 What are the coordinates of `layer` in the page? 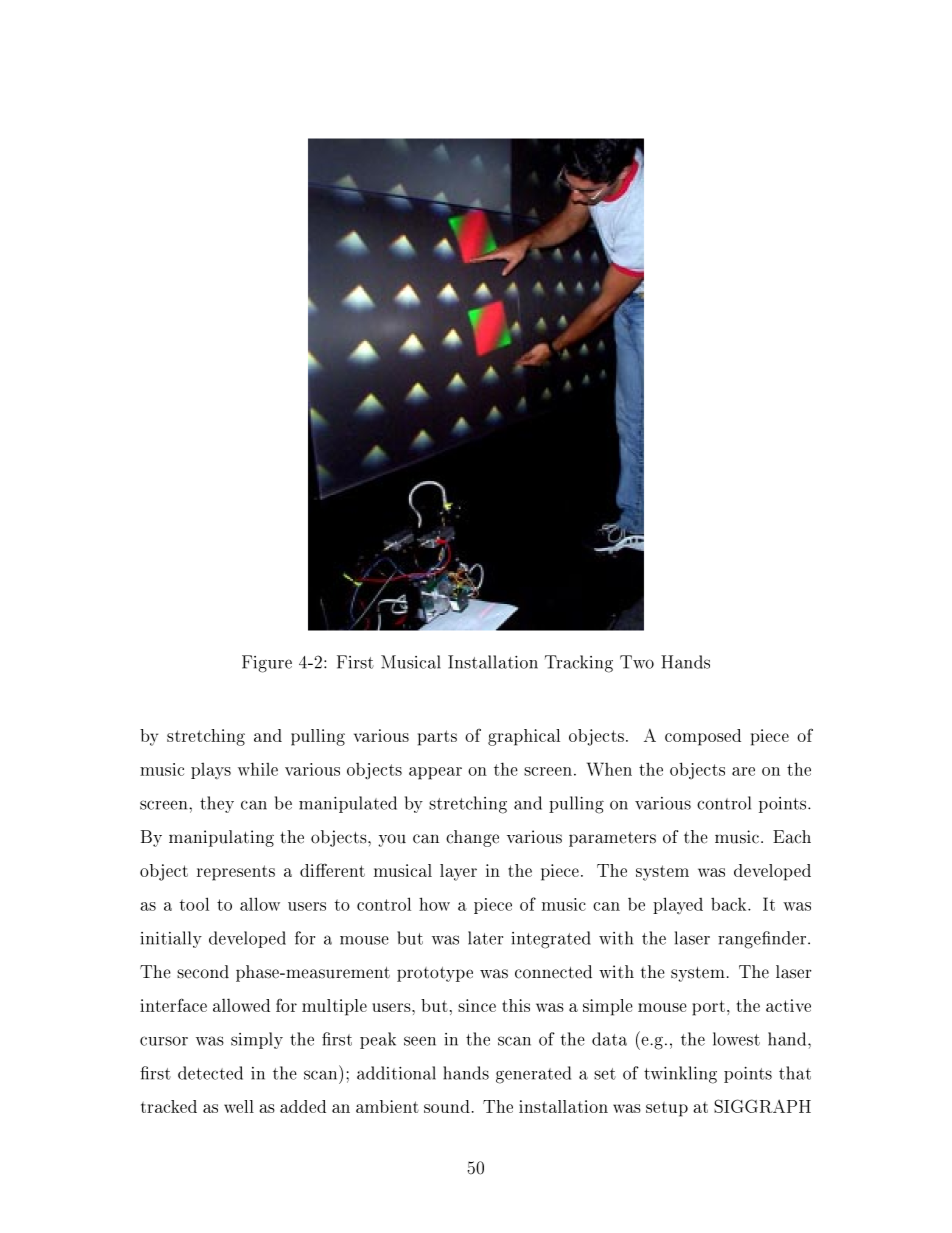 It's located at (458, 872).
